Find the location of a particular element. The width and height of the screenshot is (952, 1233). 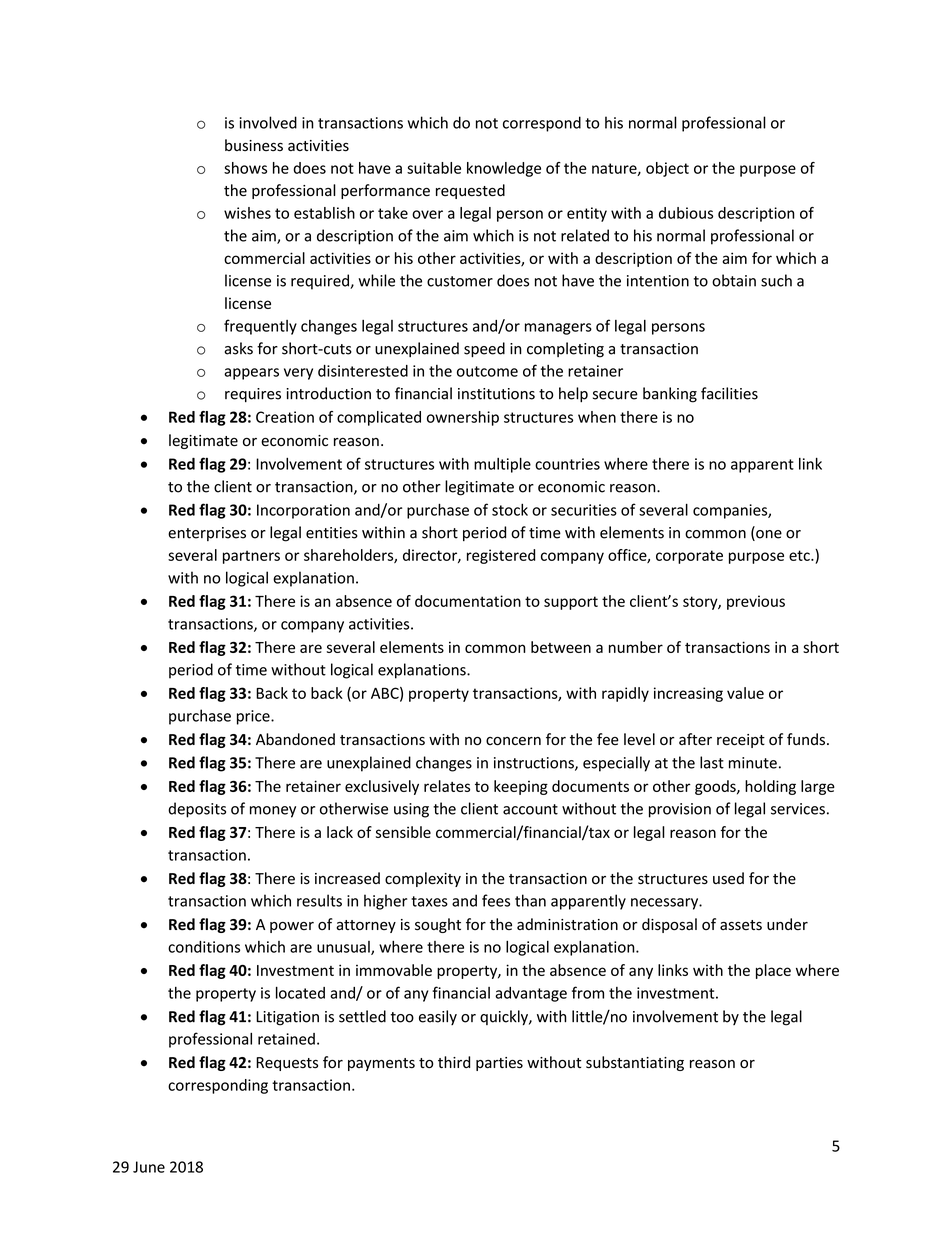

receipt is located at coordinates (741, 741).
